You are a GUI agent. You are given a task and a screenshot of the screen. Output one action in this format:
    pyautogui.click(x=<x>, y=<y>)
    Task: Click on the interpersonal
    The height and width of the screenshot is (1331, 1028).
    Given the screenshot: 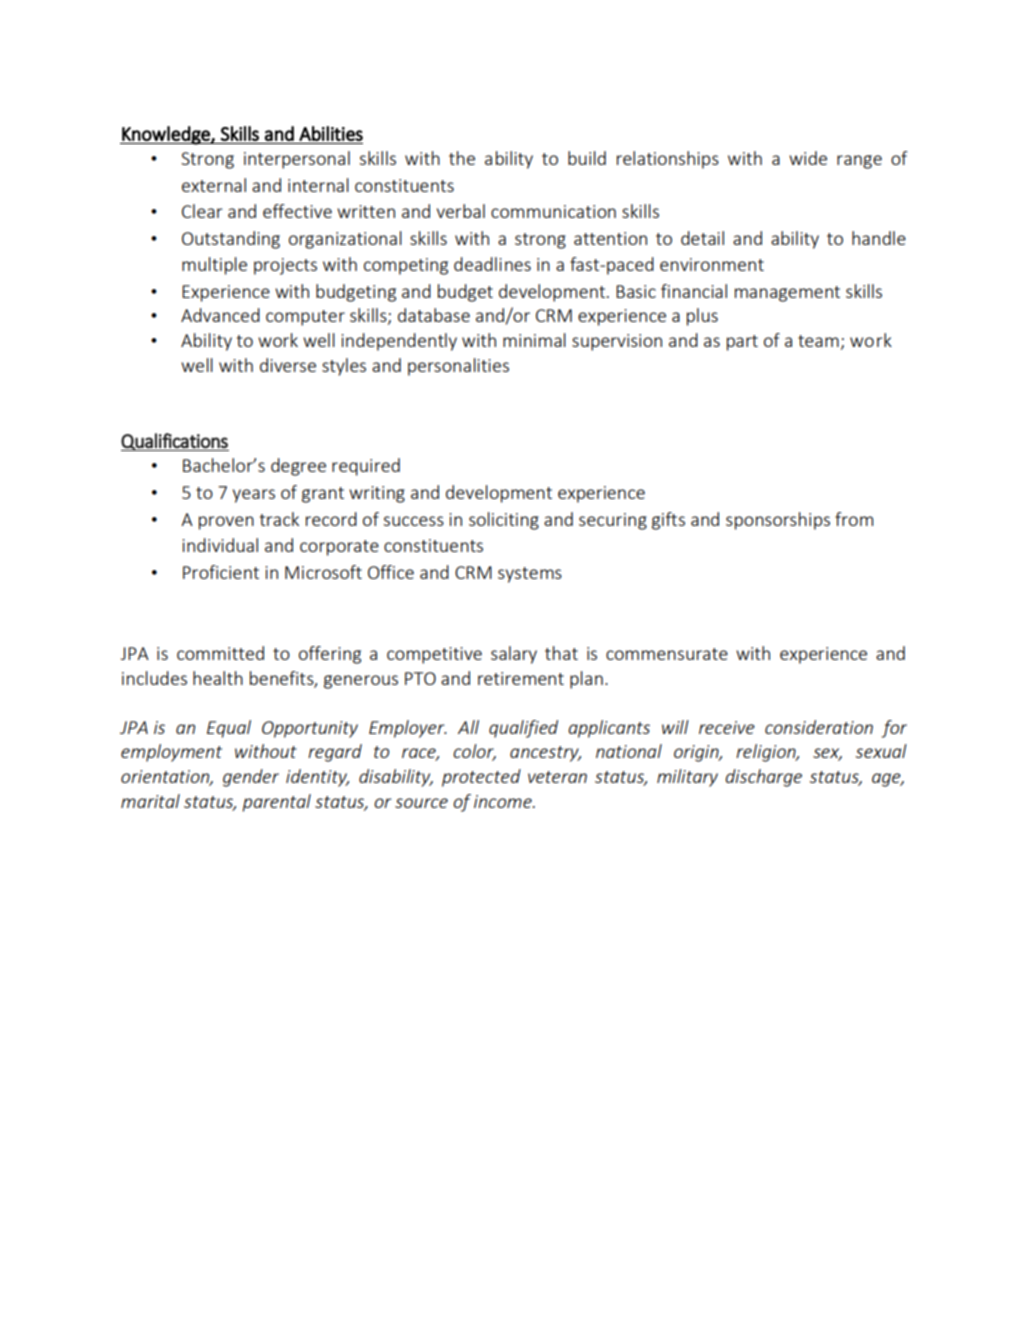 What is the action you would take?
    pyautogui.click(x=297, y=160)
